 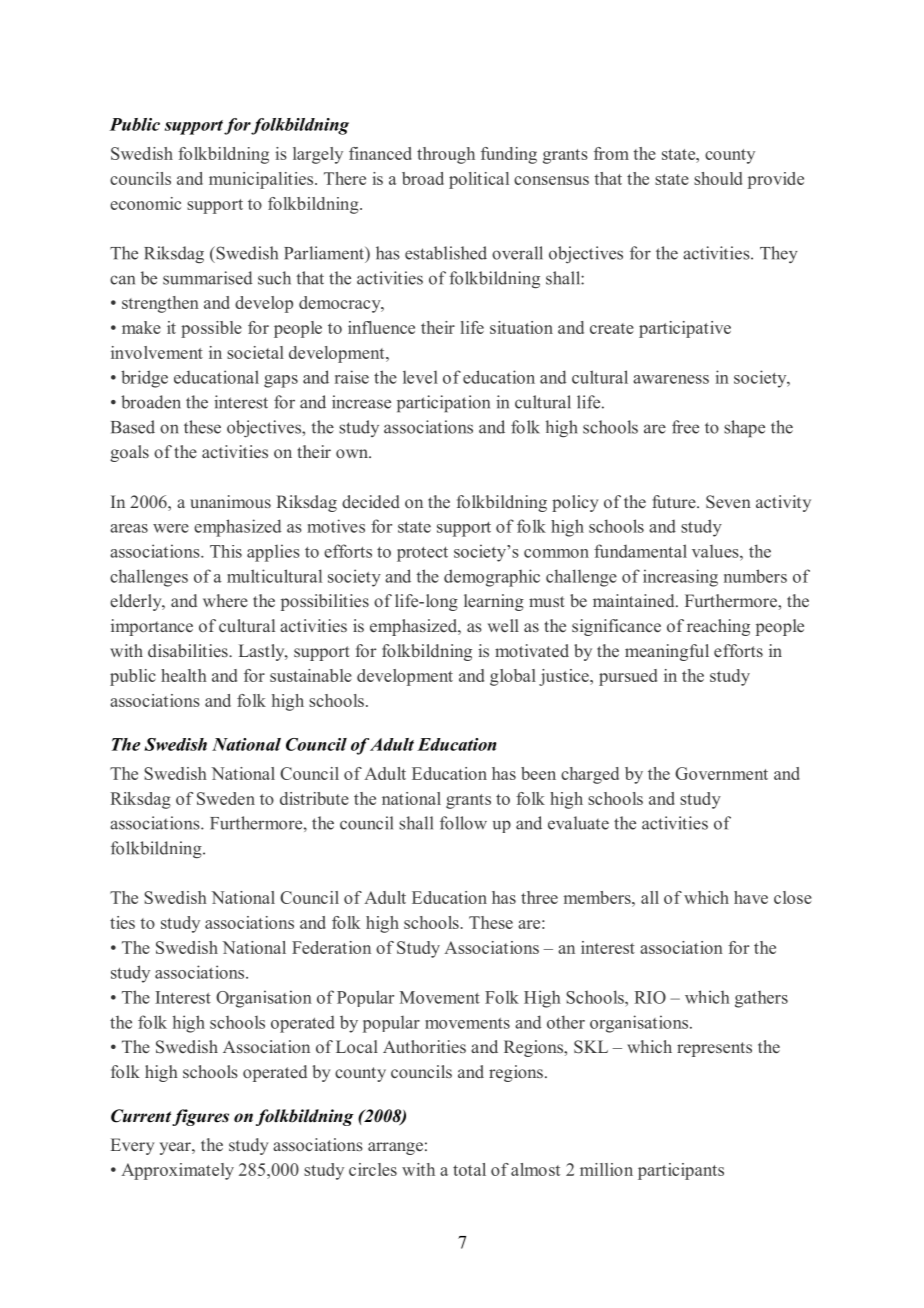 I want to click on should, so click(x=718, y=178).
